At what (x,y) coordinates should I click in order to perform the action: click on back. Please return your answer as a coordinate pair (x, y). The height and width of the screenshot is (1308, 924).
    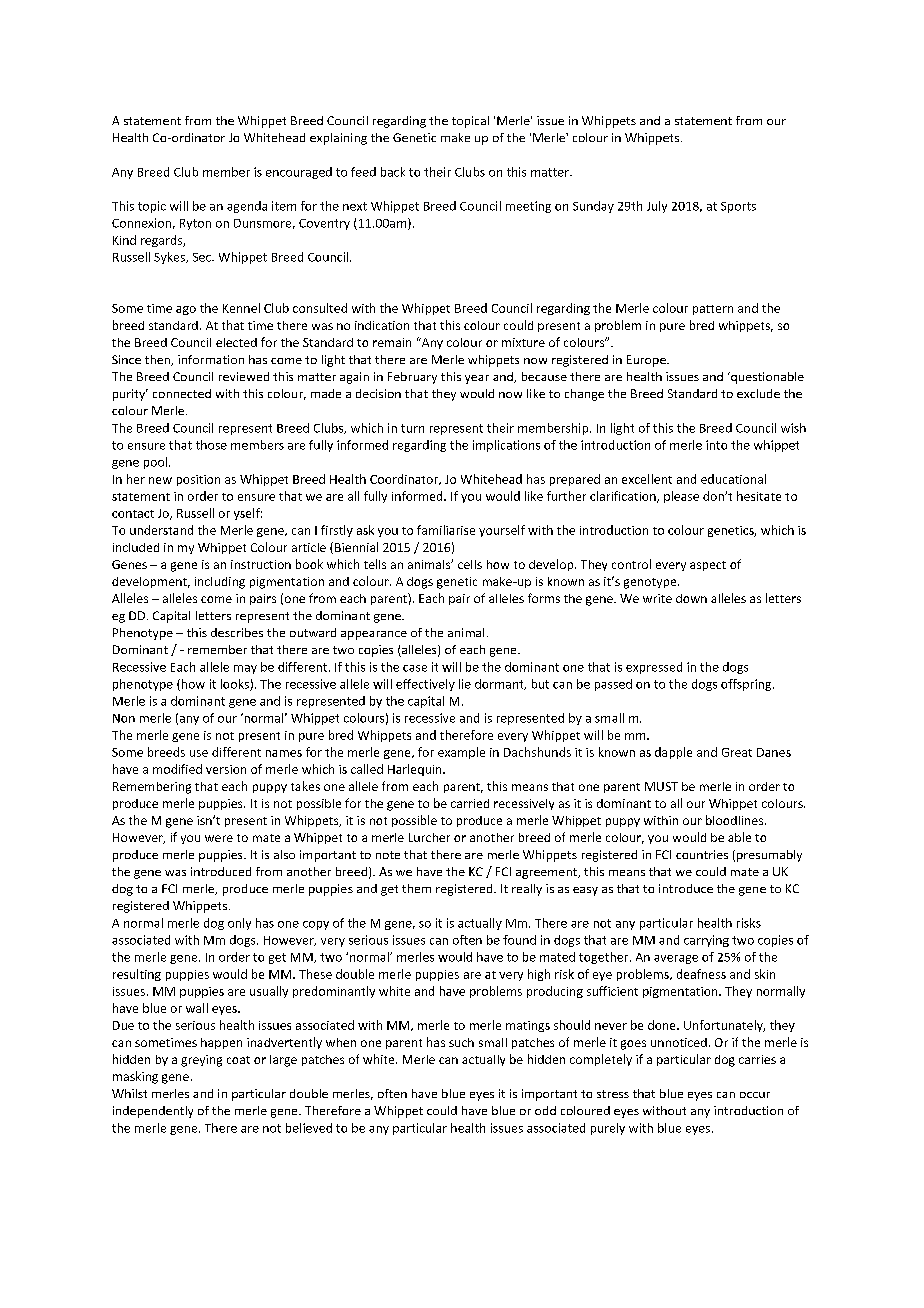
    Looking at the image, I should click on (393, 172).
